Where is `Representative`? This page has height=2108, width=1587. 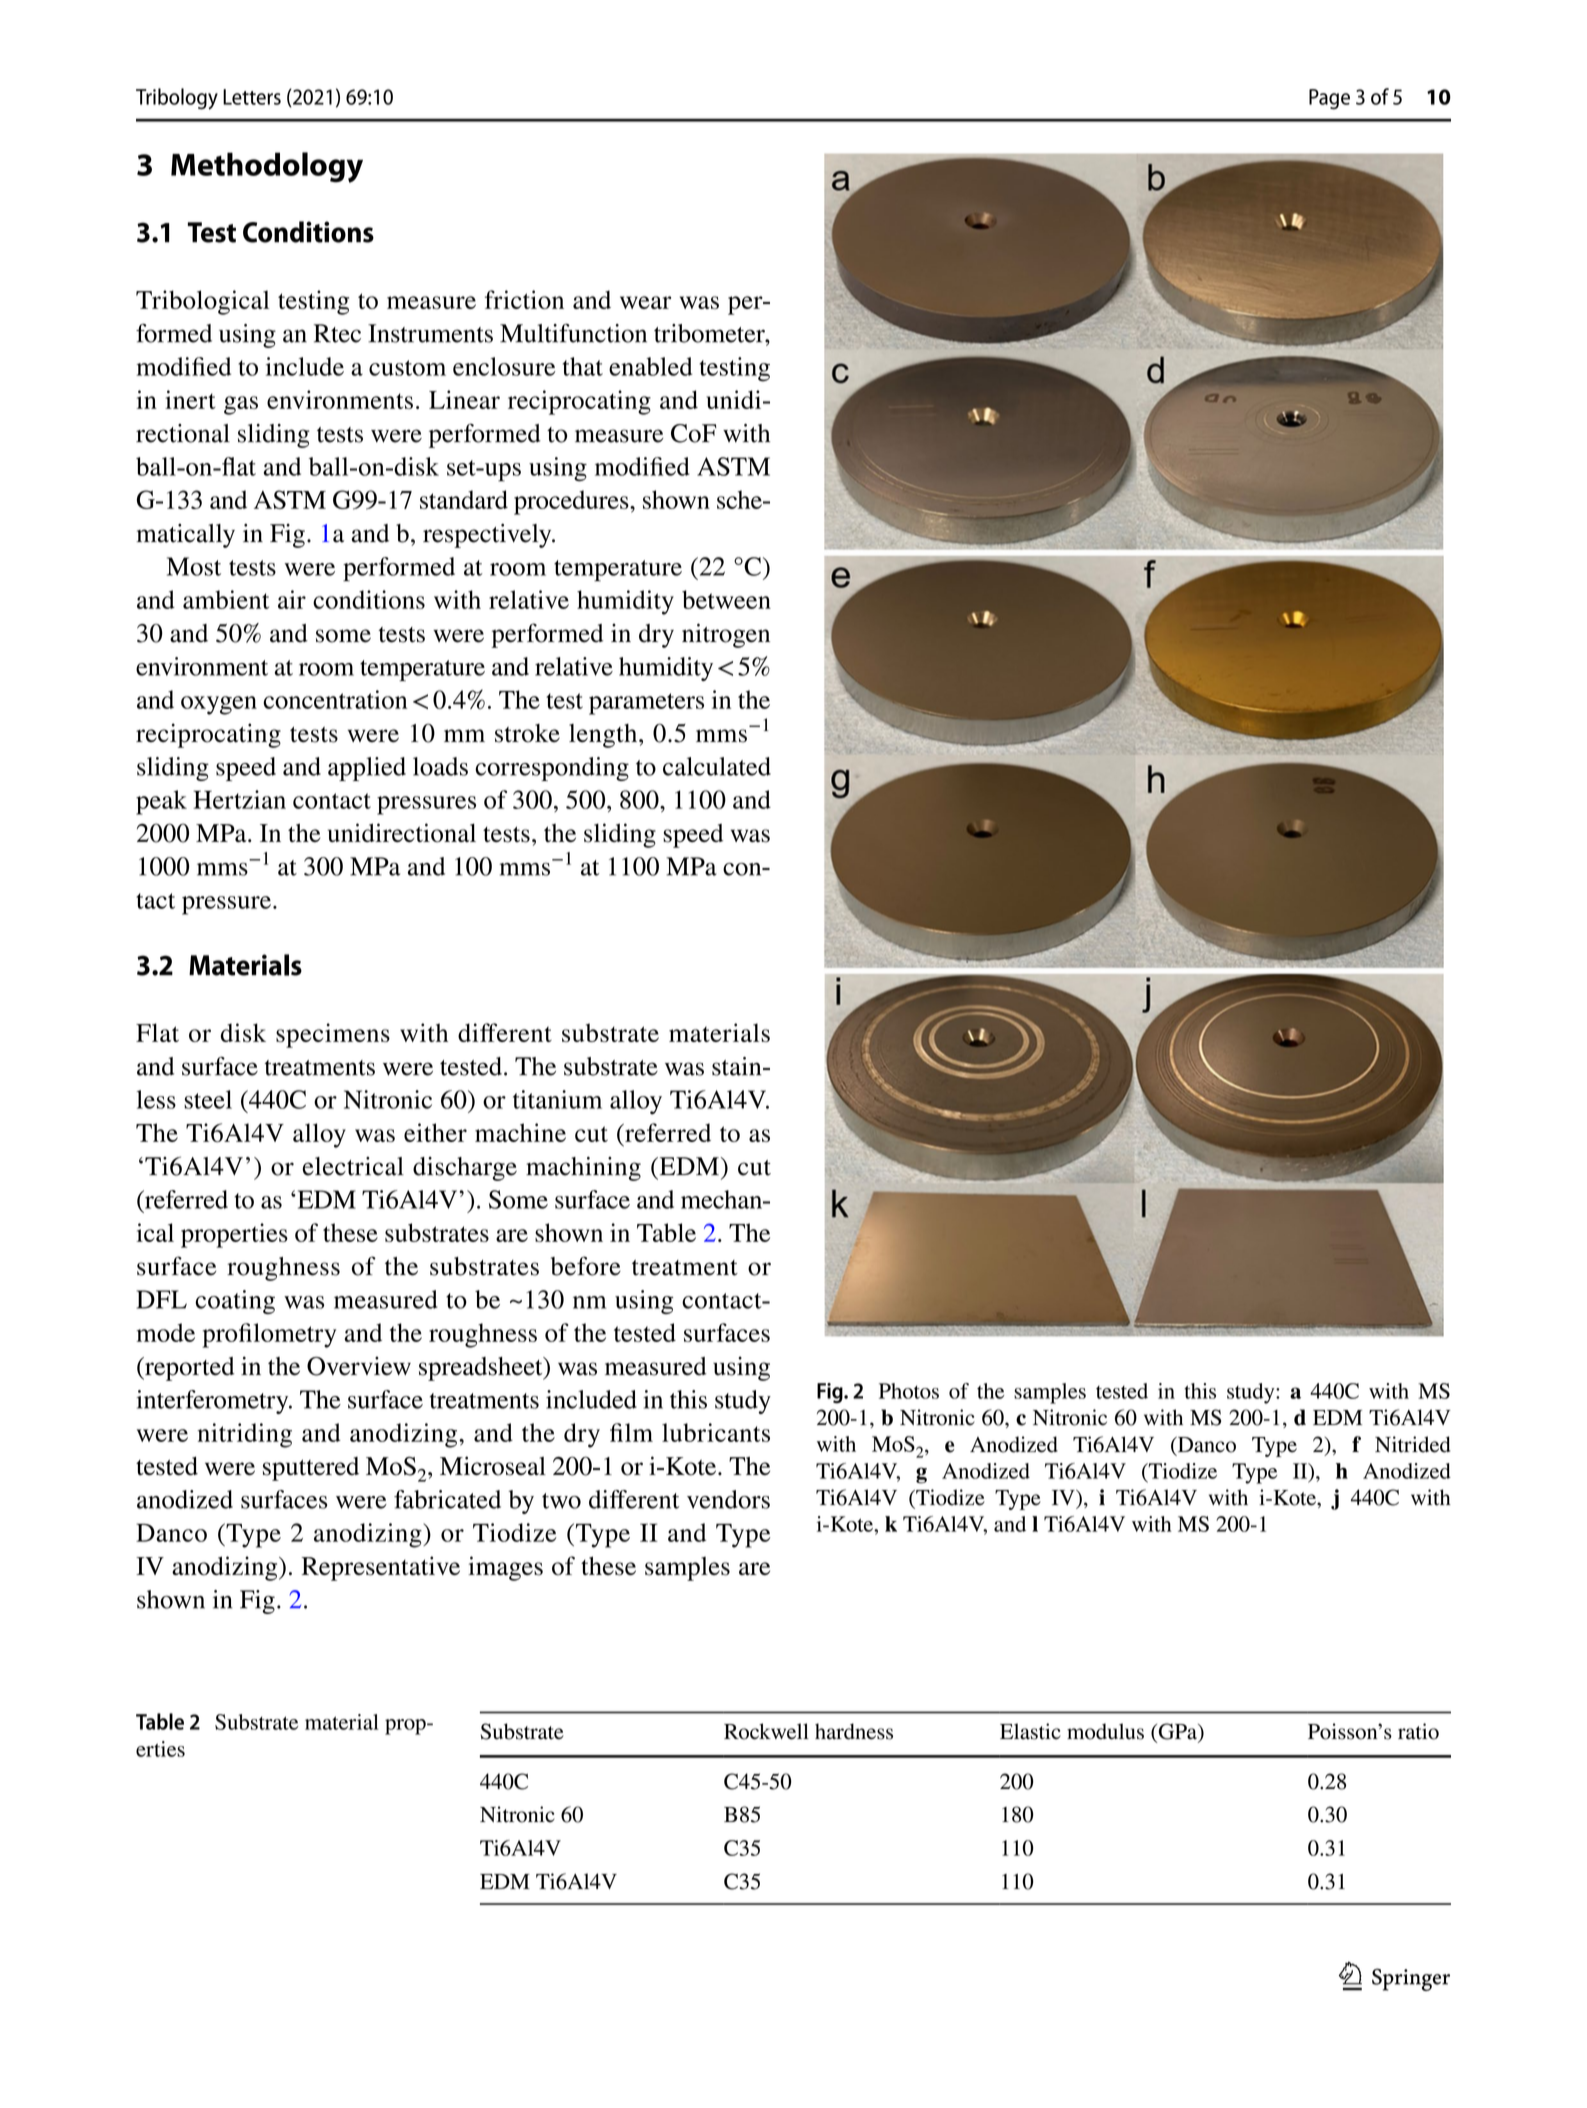 Representative is located at coordinates (381, 1568).
